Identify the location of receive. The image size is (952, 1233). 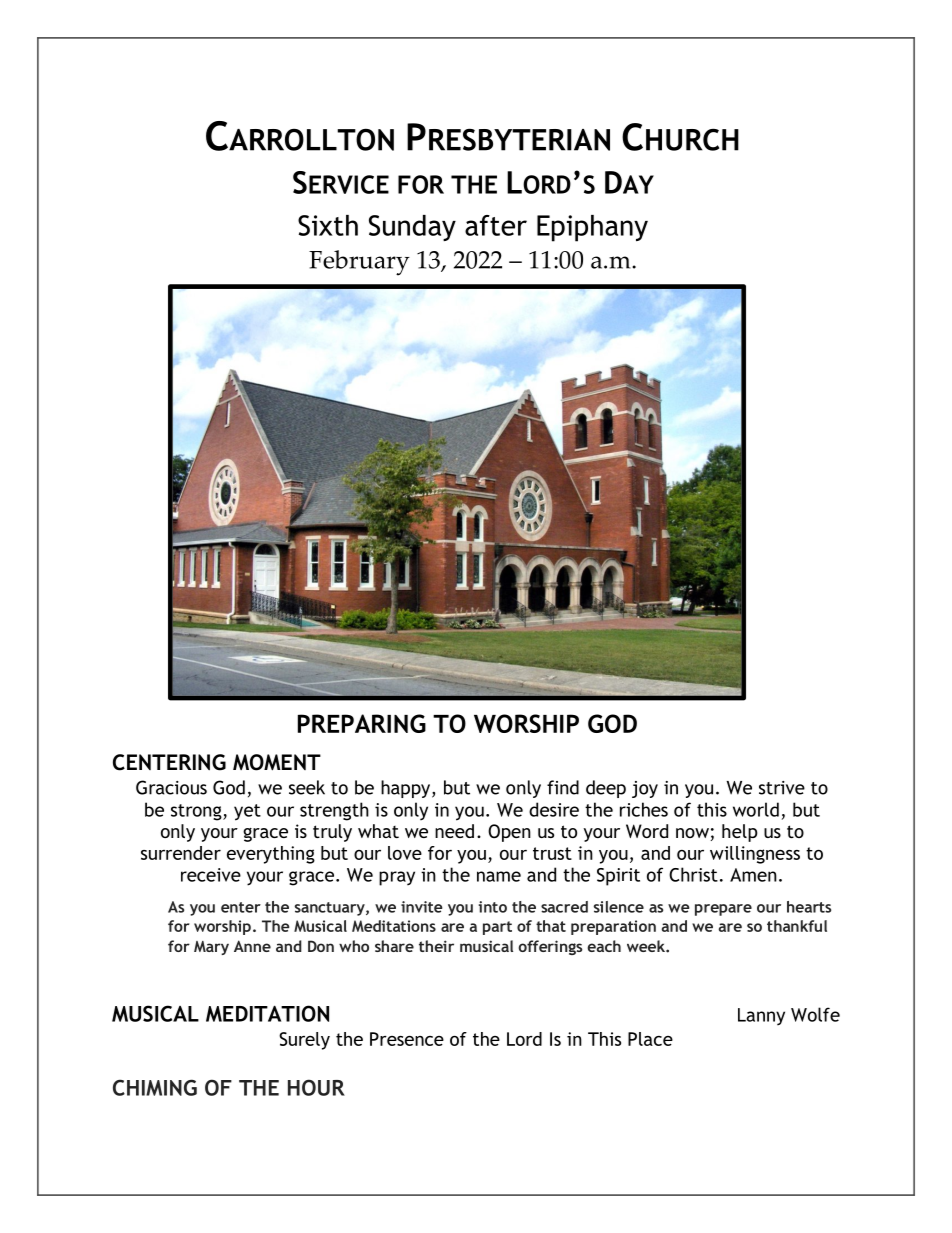
(211, 875).
